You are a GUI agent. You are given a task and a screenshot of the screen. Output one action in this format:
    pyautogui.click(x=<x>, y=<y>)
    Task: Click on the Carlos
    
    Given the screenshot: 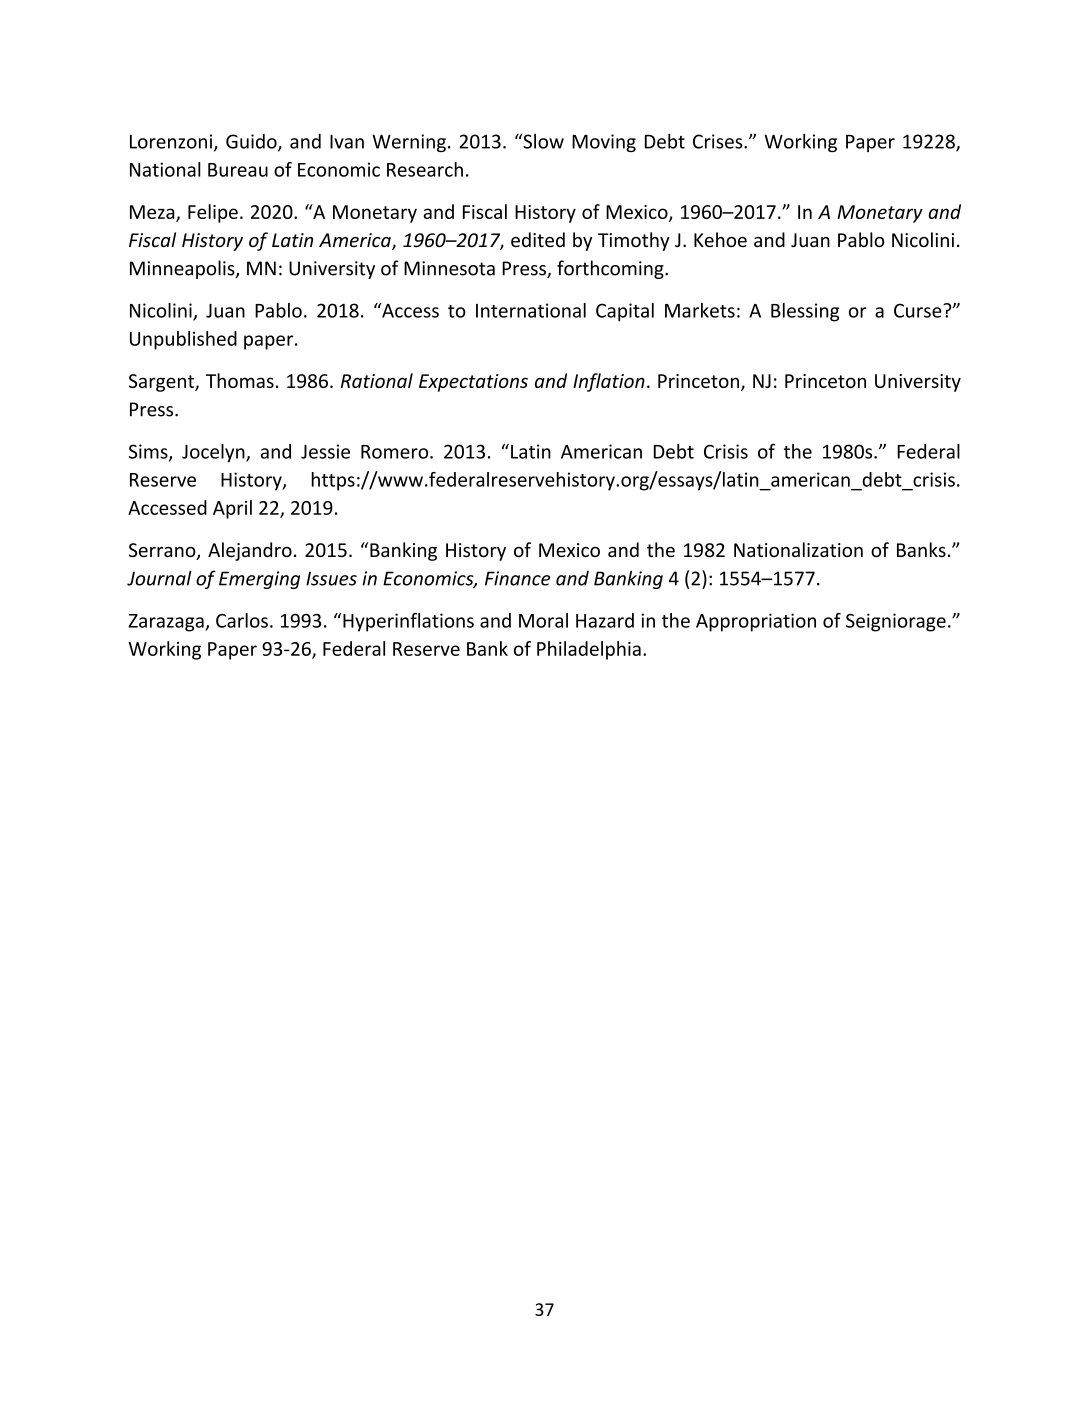 What is the action you would take?
    pyautogui.click(x=242, y=620)
